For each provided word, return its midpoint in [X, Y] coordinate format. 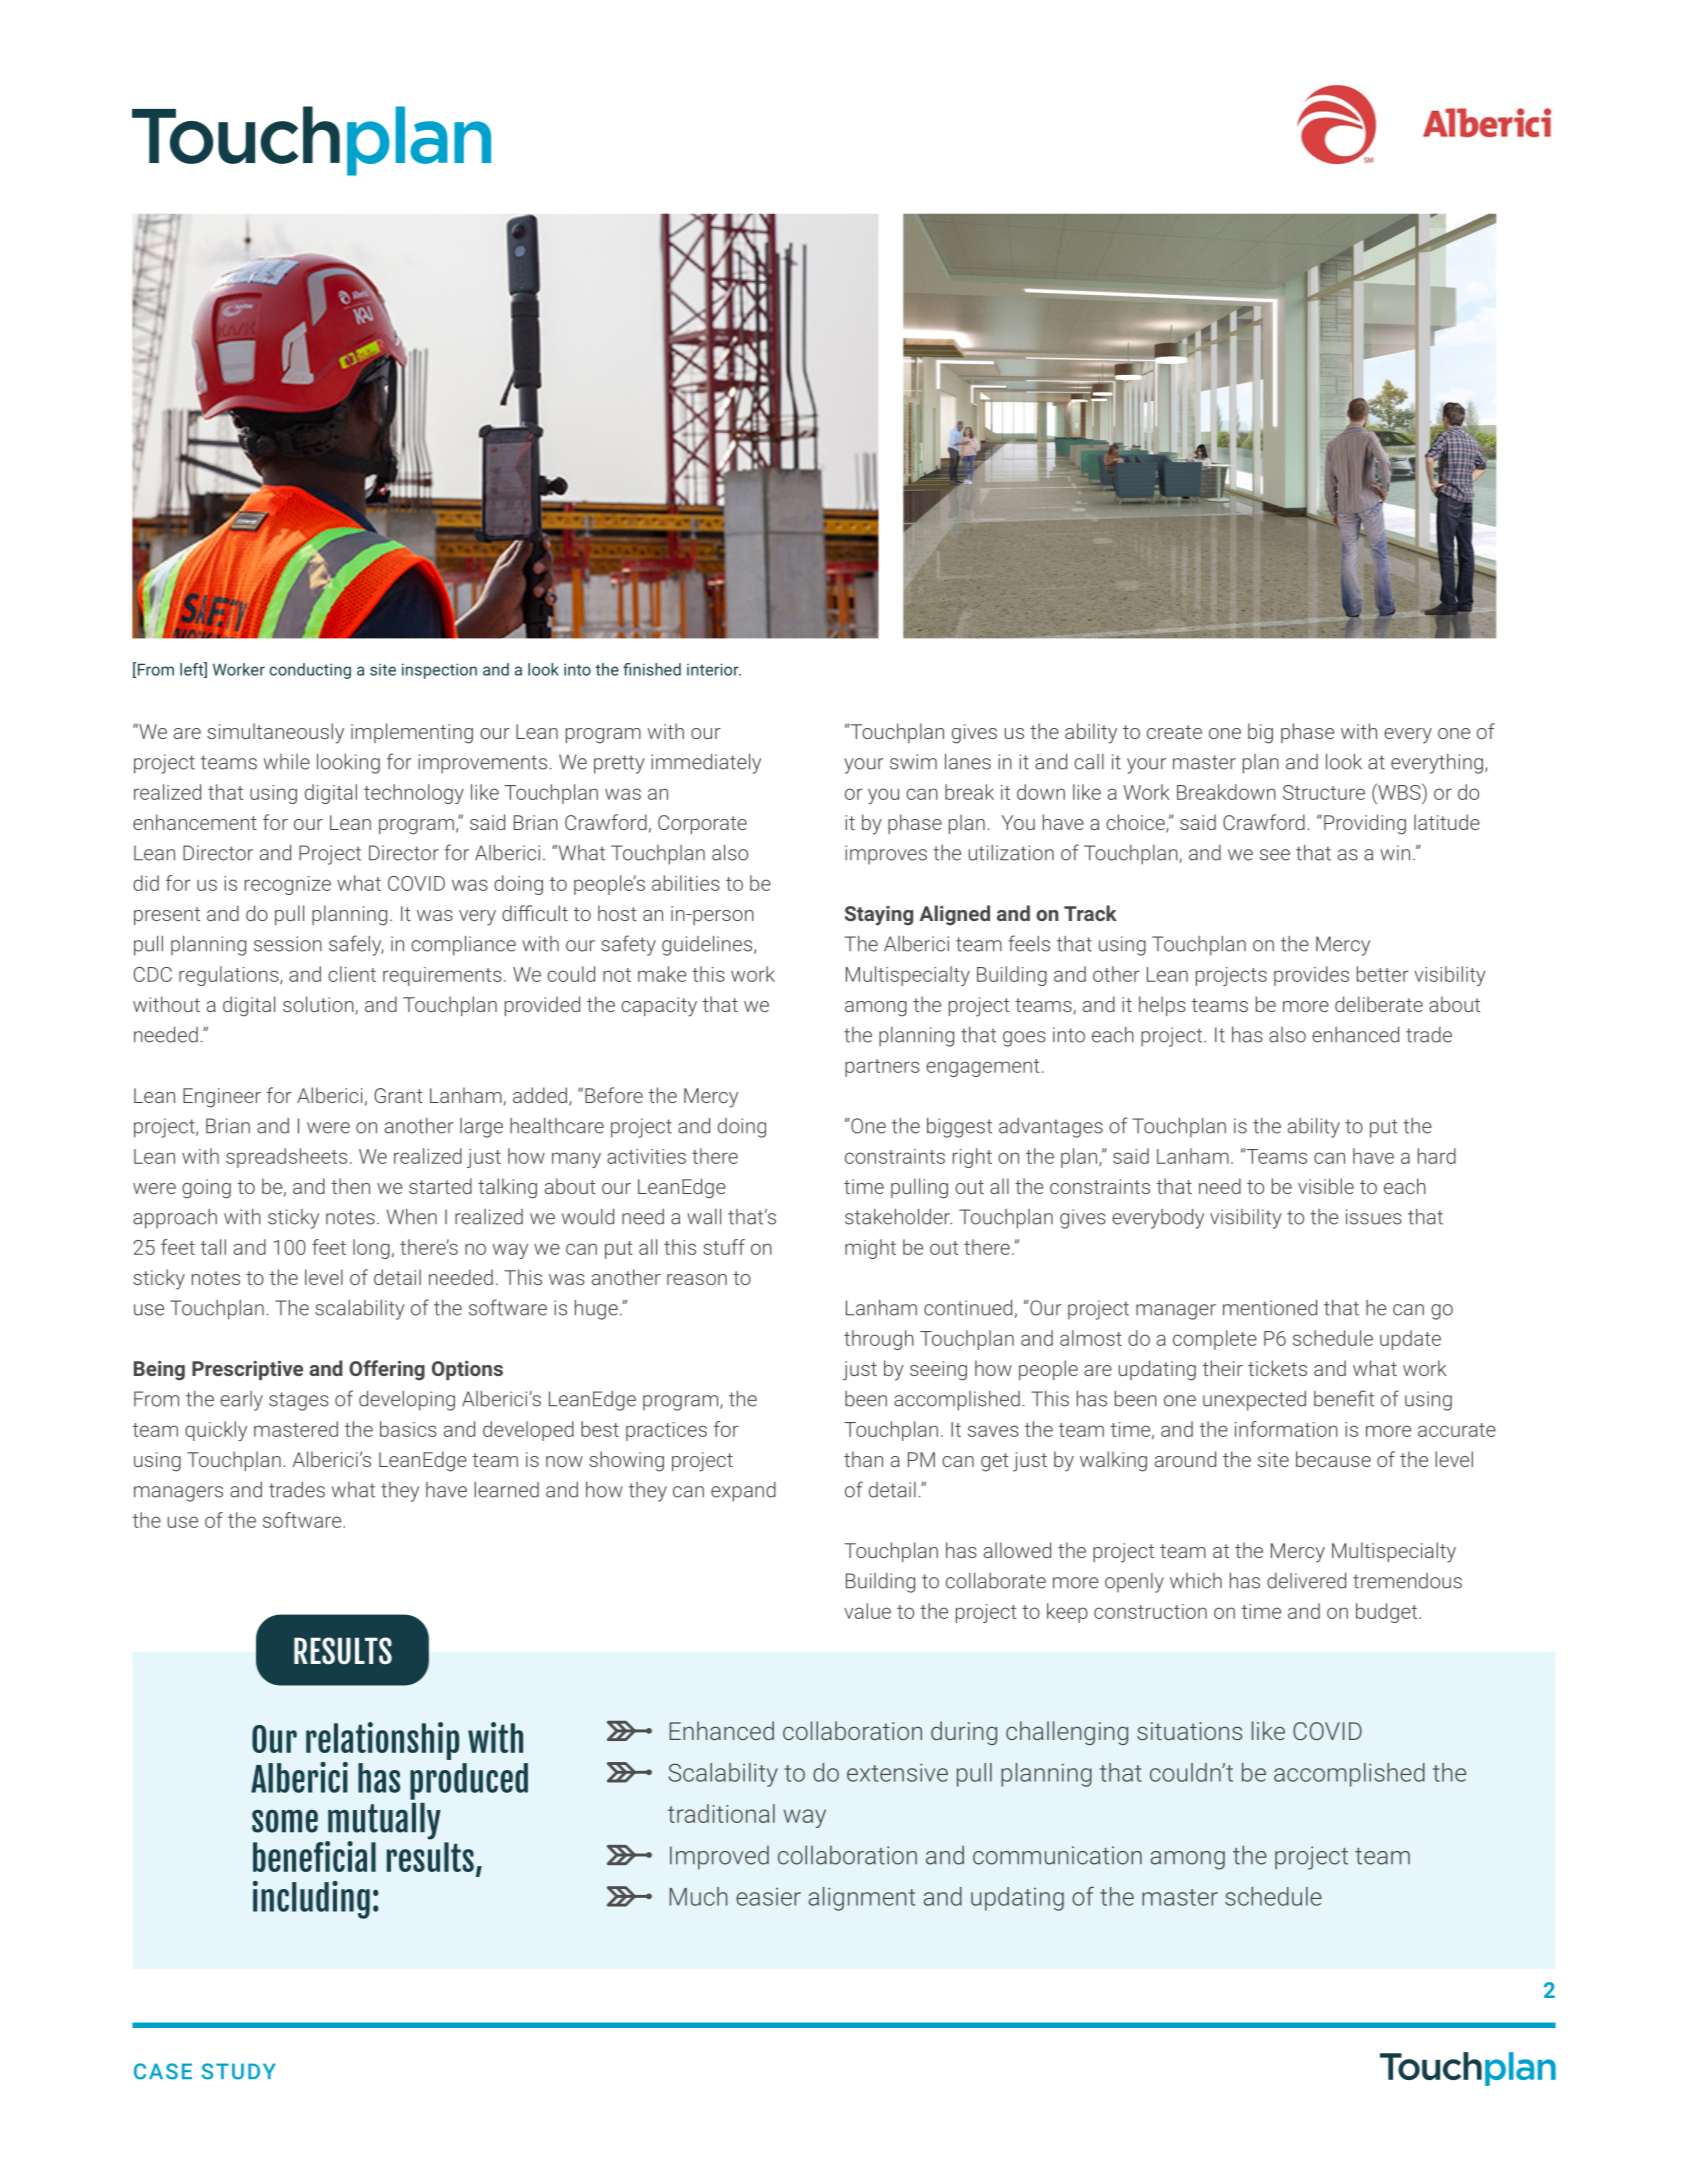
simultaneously [275, 733]
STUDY [238, 2071]
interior [714, 669]
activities [646, 1156]
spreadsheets [286, 1158]
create [1174, 732]
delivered [1306, 1580]
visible [1326, 1186]
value [867, 1611]
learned [506, 1490]
